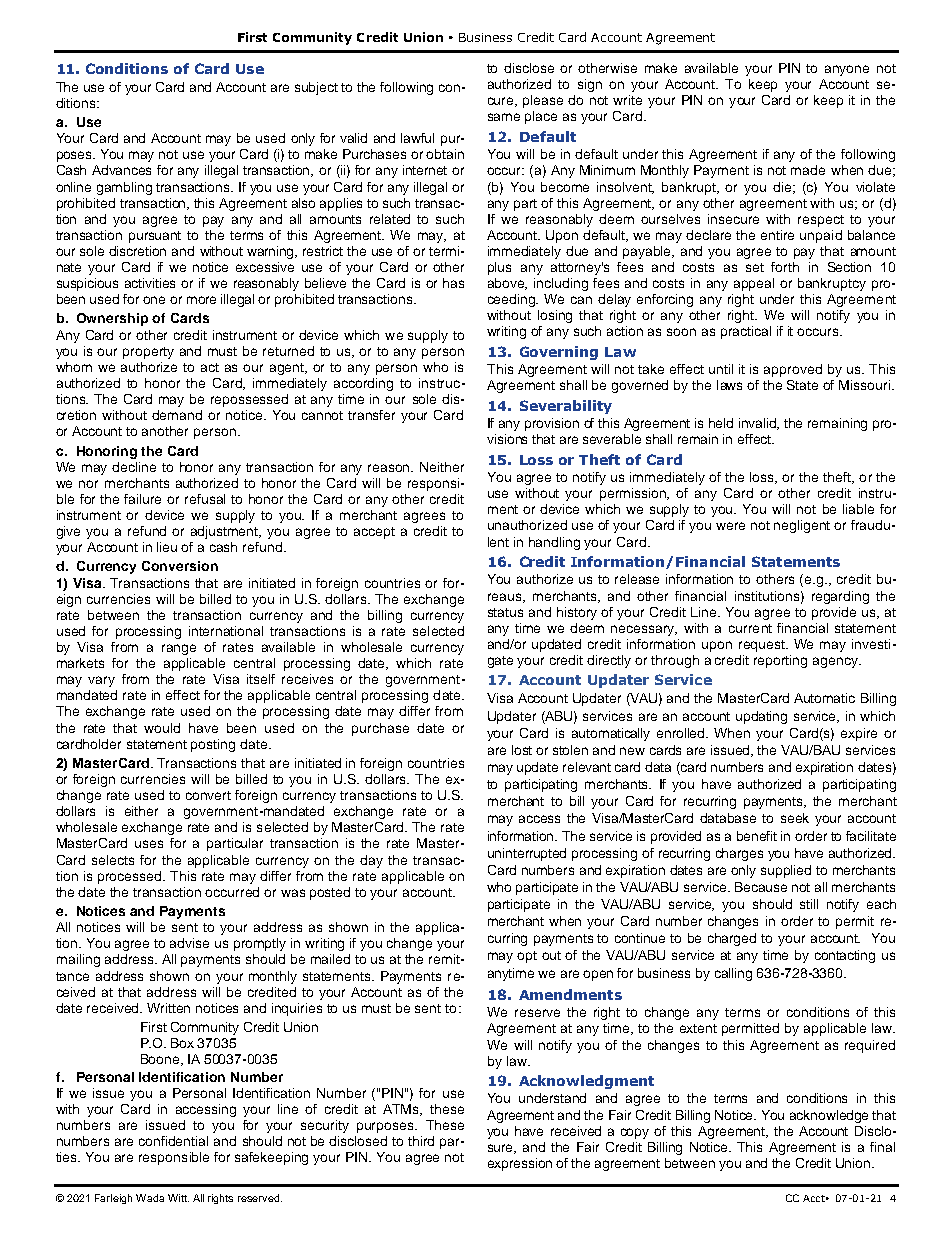  What do you see at coordinates (179, 649) in the screenshot?
I see `range` at bounding box center [179, 649].
